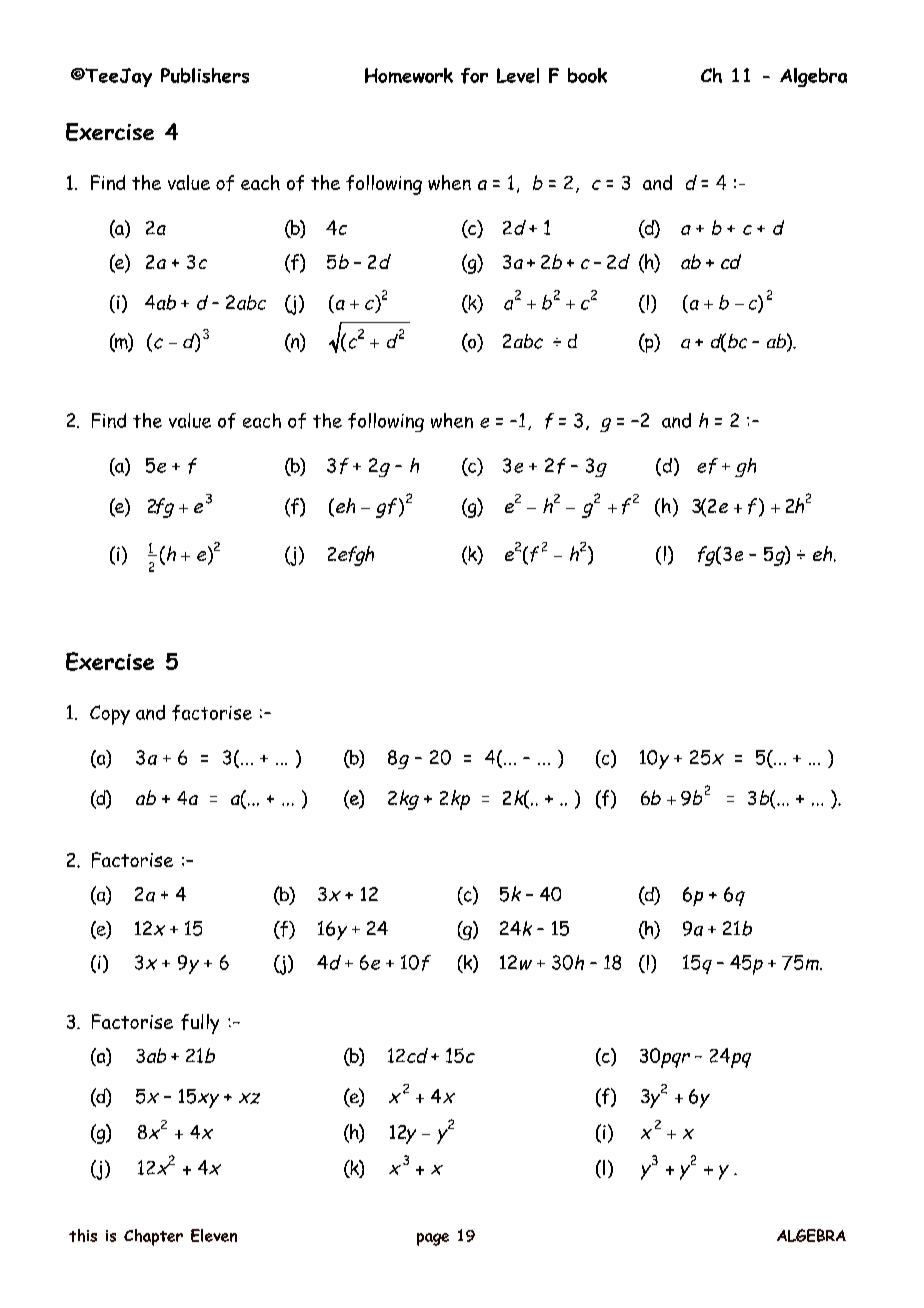 The height and width of the screenshot is (1308, 924). What do you see at coordinates (205, 75) in the screenshot?
I see `Publishers` at bounding box center [205, 75].
